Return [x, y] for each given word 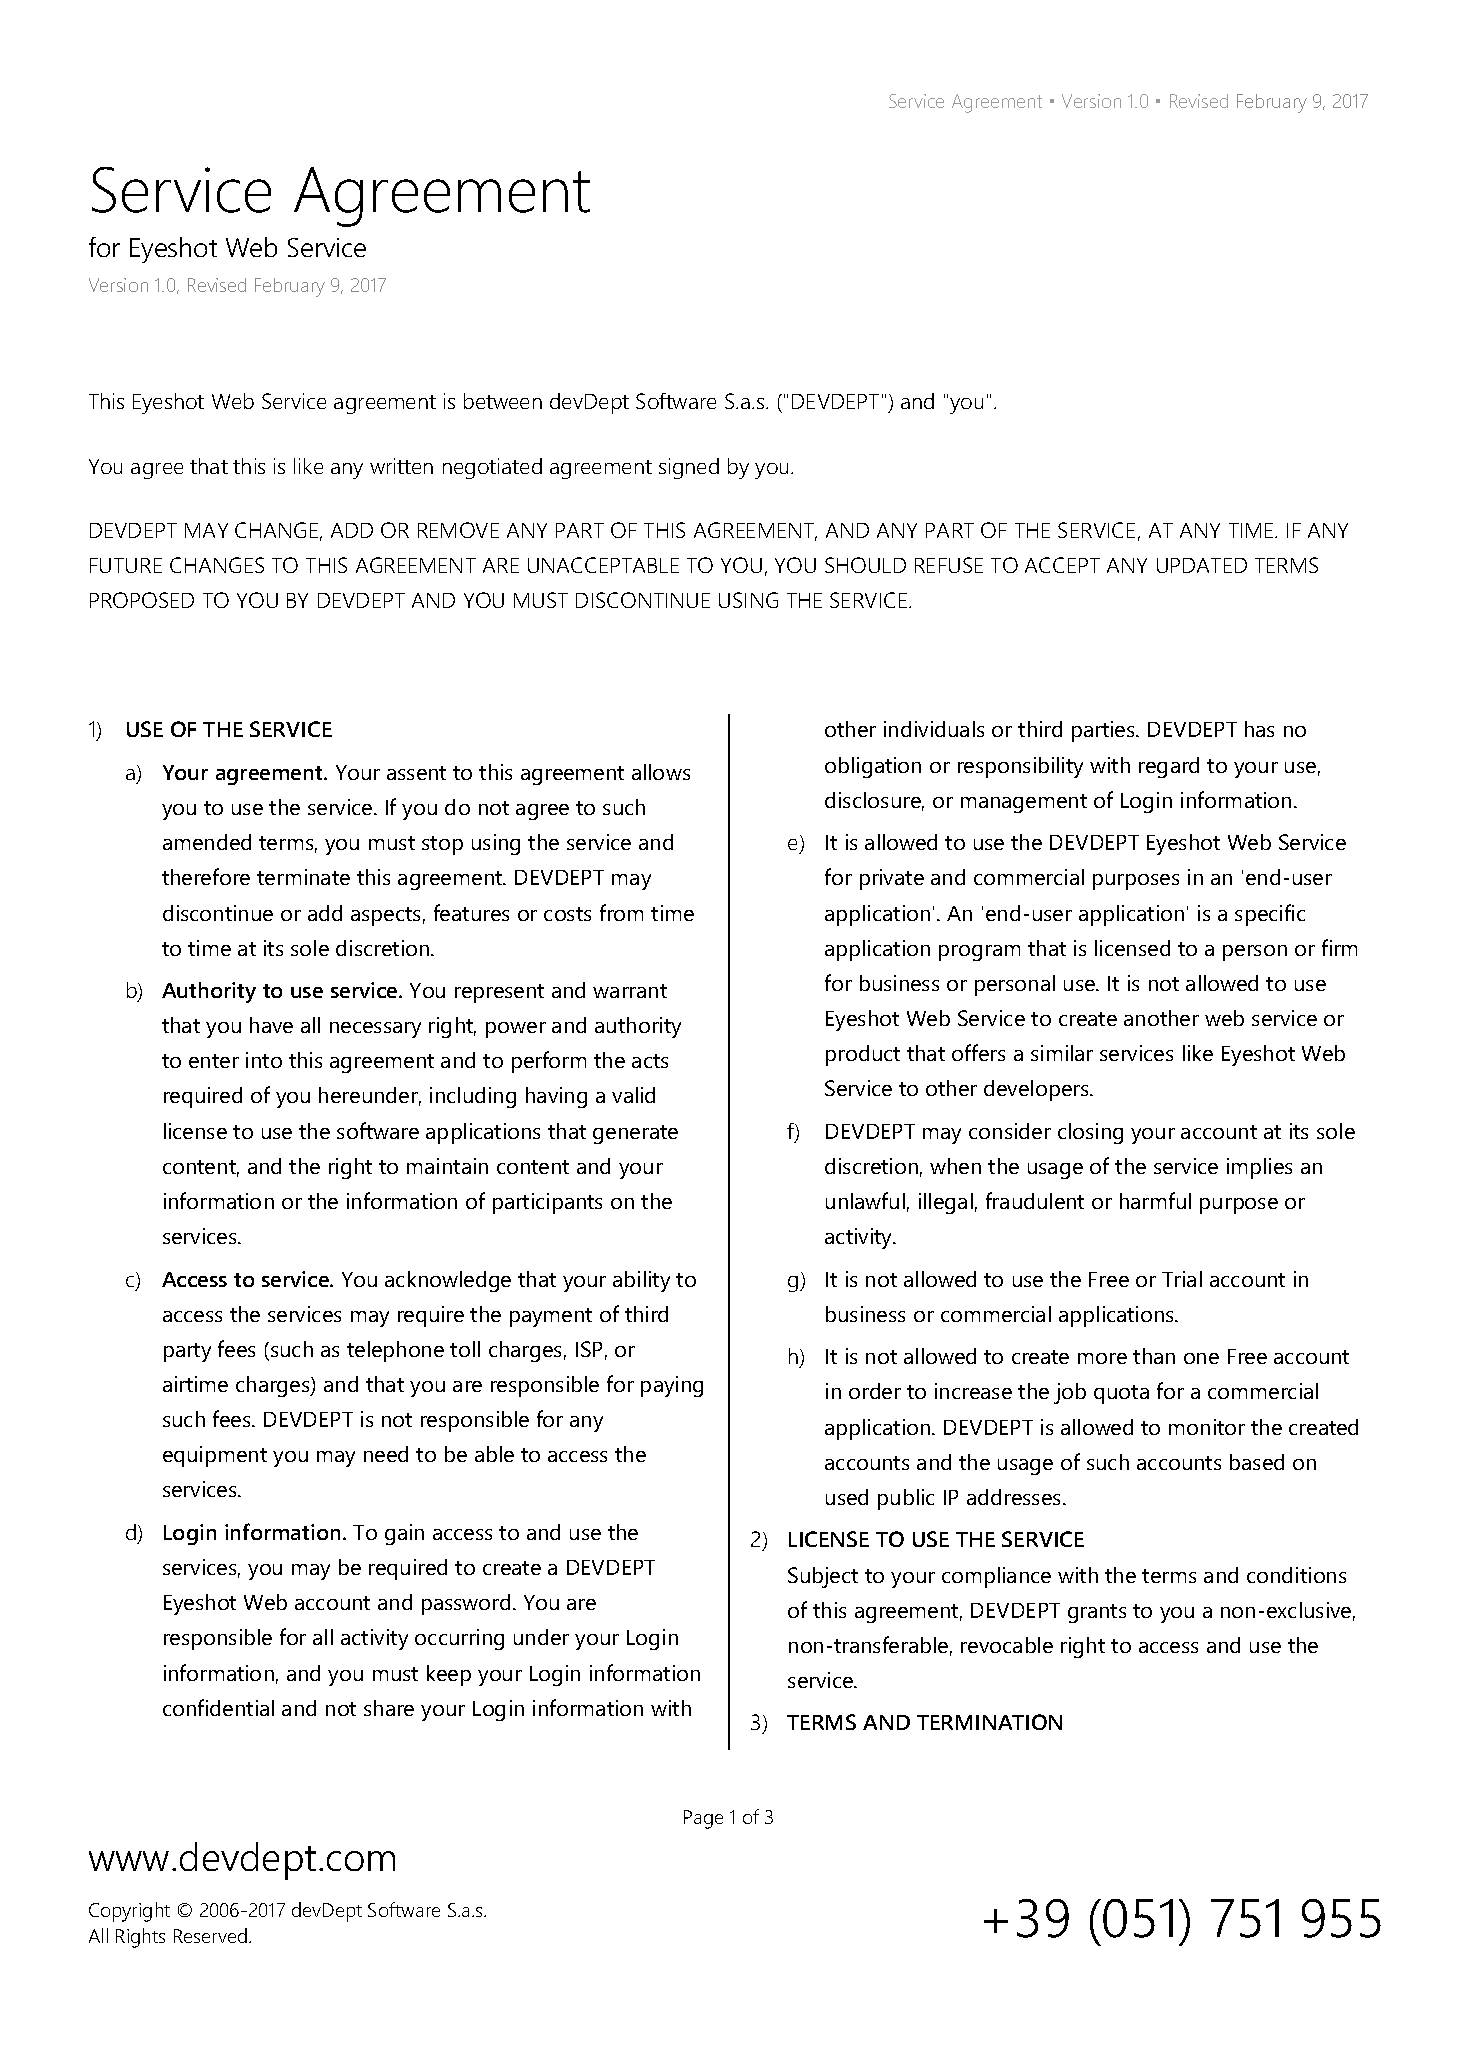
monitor [1207, 1427]
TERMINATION [989, 1722]
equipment [215, 1456]
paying [672, 1386]
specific [1270, 915]
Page [703, 1819]
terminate [303, 877]
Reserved [210, 1935]
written [401, 466]
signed [689, 468]
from [621, 912]
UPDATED [1202, 565]
